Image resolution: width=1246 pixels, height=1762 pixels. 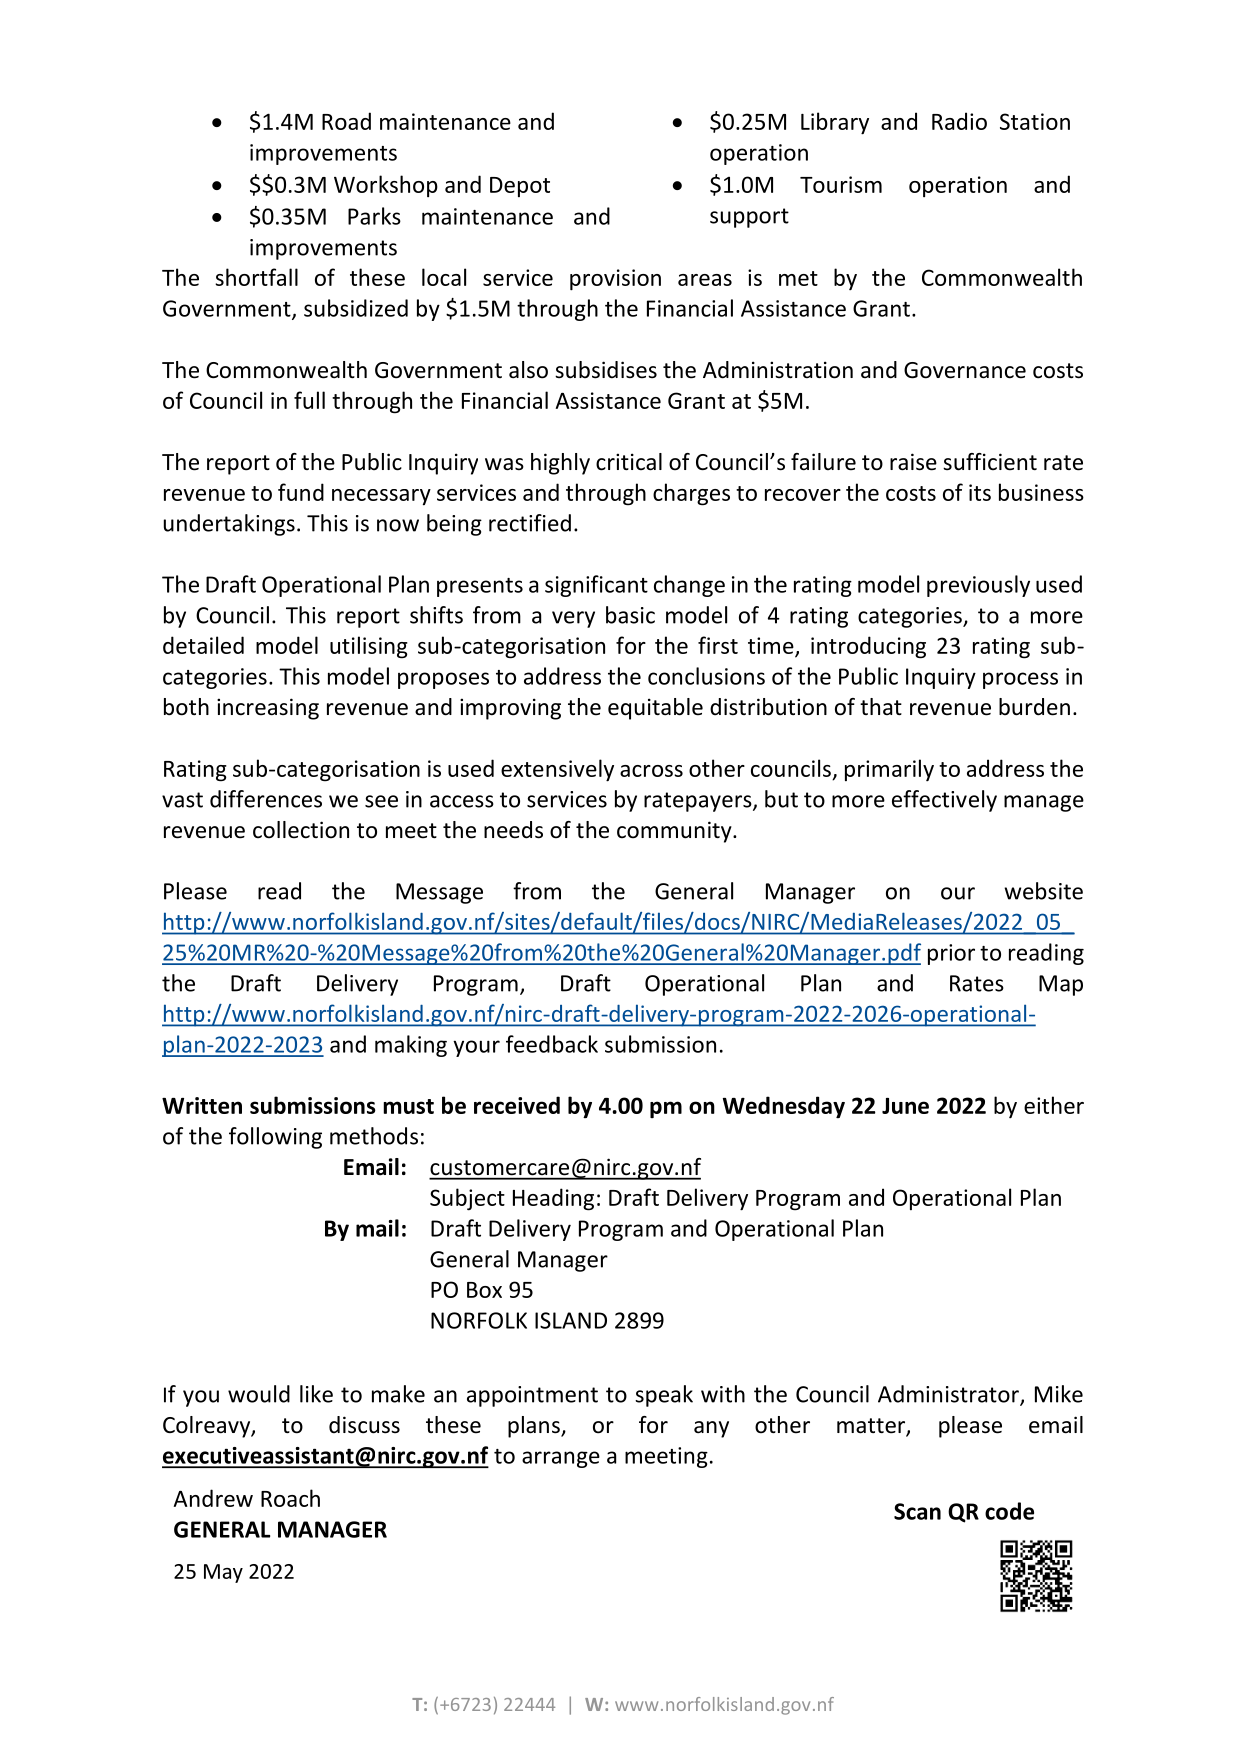 What do you see at coordinates (520, 187) in the image?
I see `Depot` at bounding box center [520, 187].
